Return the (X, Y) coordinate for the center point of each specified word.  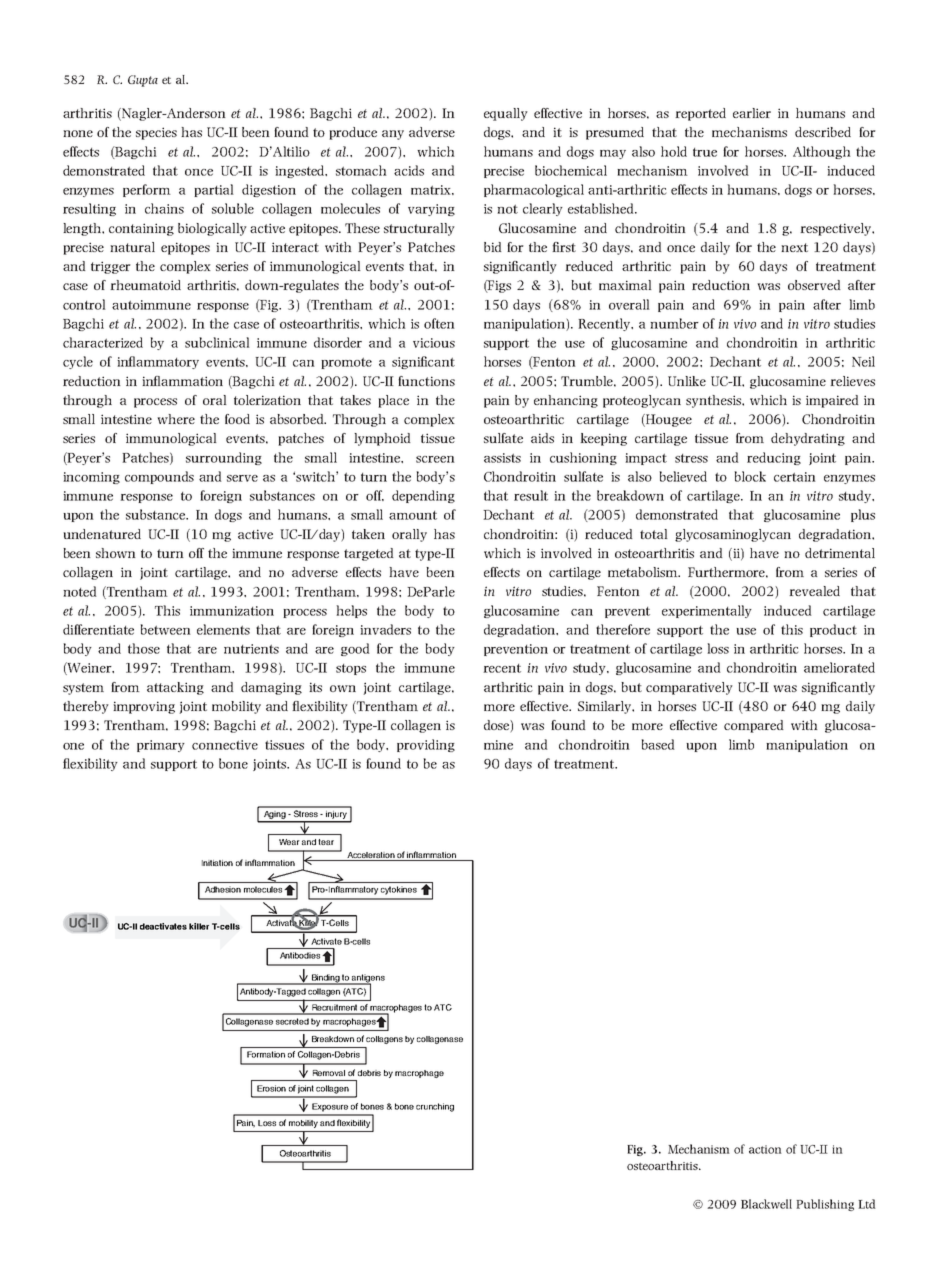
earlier (752, 113)
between (165, 629)
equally (506, 114)
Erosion (271, 1088)
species (156, 133)
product (833, 630)
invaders (385, 629)
